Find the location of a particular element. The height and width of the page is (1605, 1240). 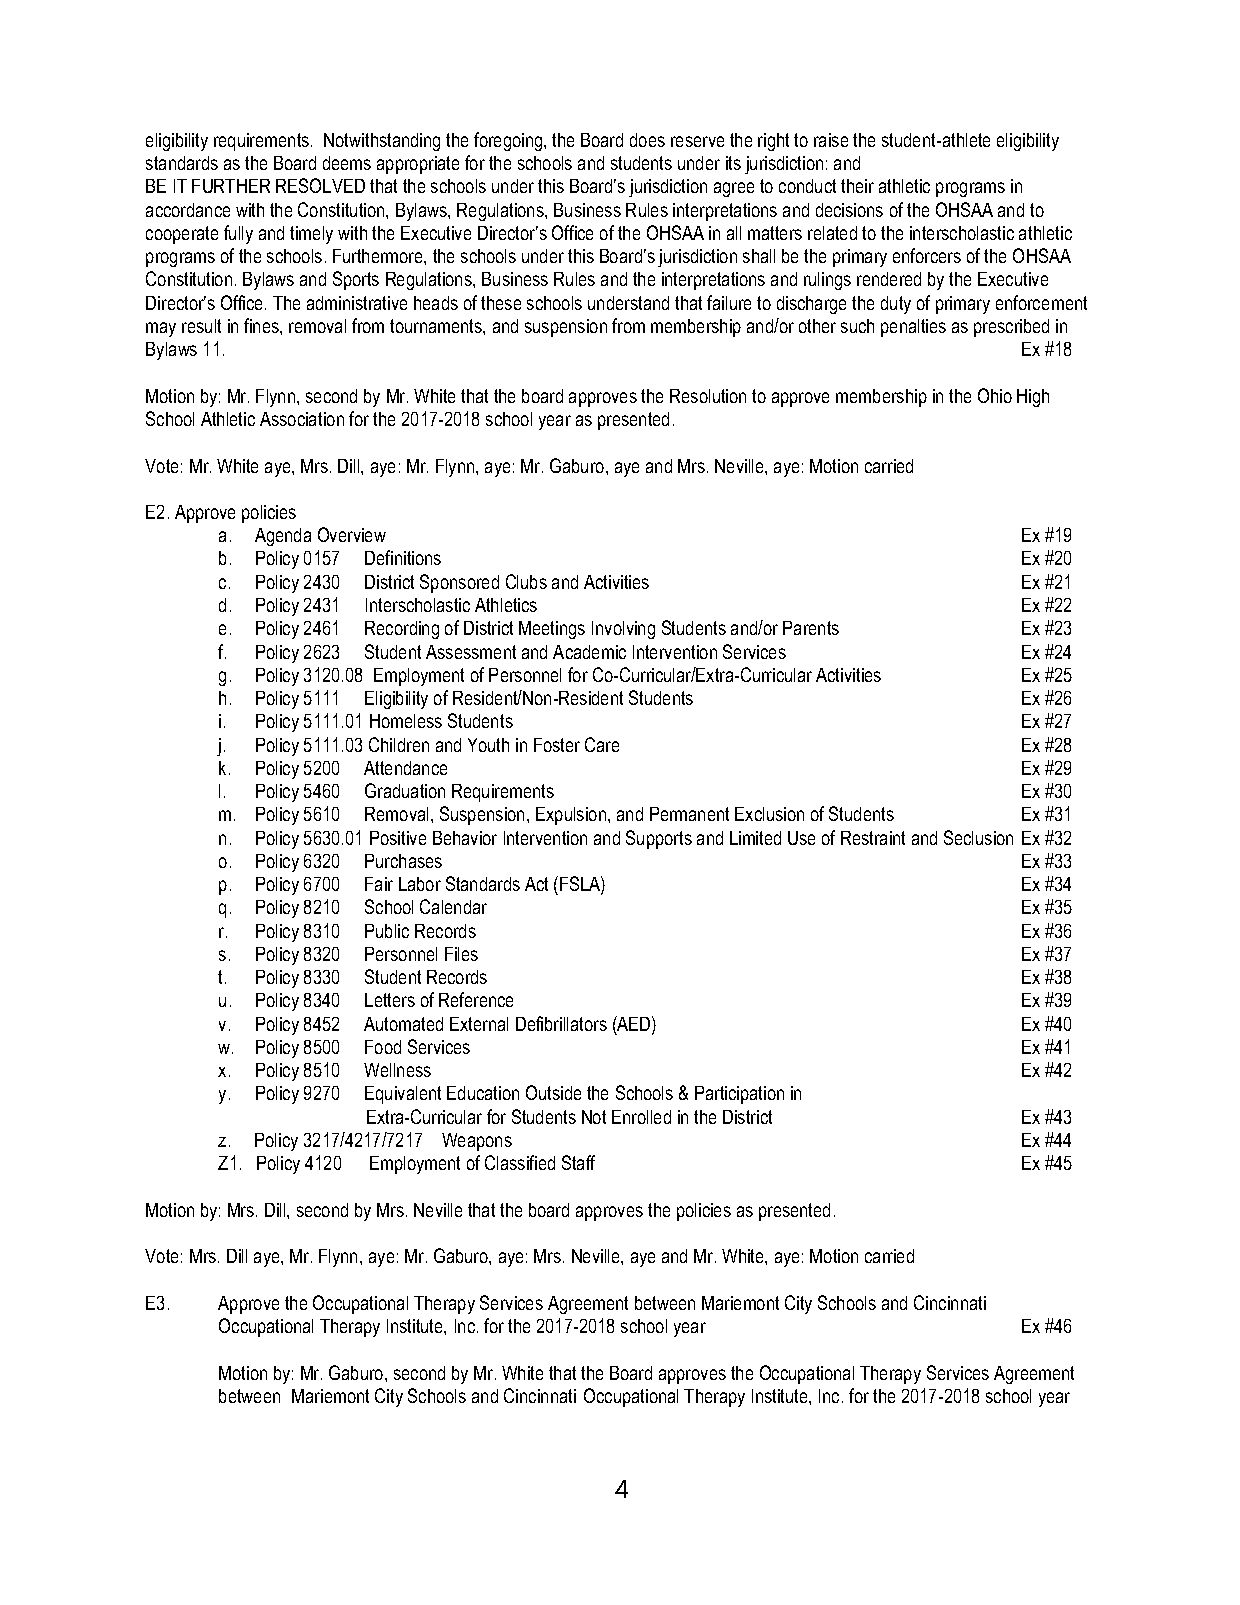

Enrolled is located at coordinates (641, 1117).
